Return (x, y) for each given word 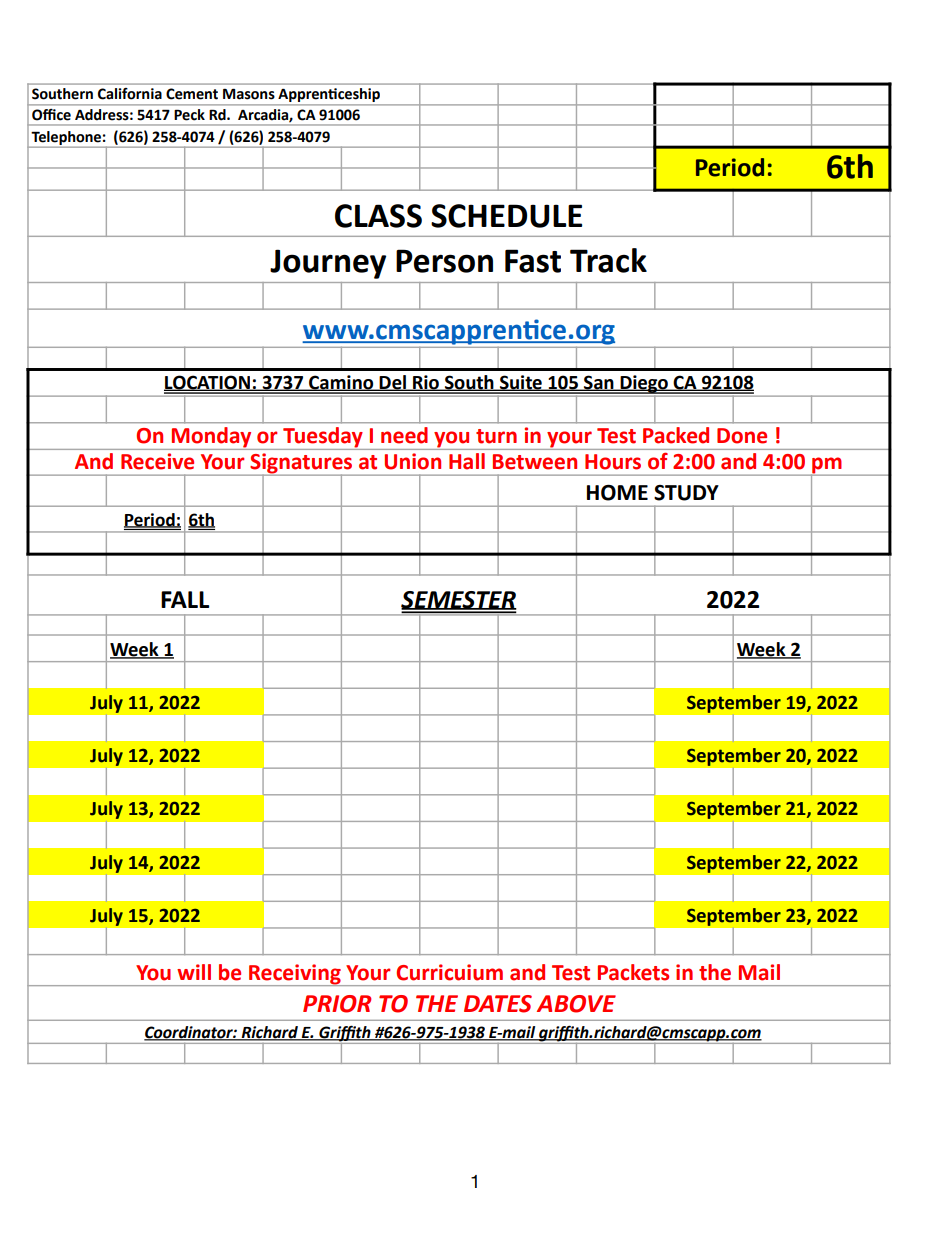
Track (608, 260)
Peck (190, 114)
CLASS (378, 216)
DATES (498, 1004)
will (194, 972)
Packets (633, 972)
